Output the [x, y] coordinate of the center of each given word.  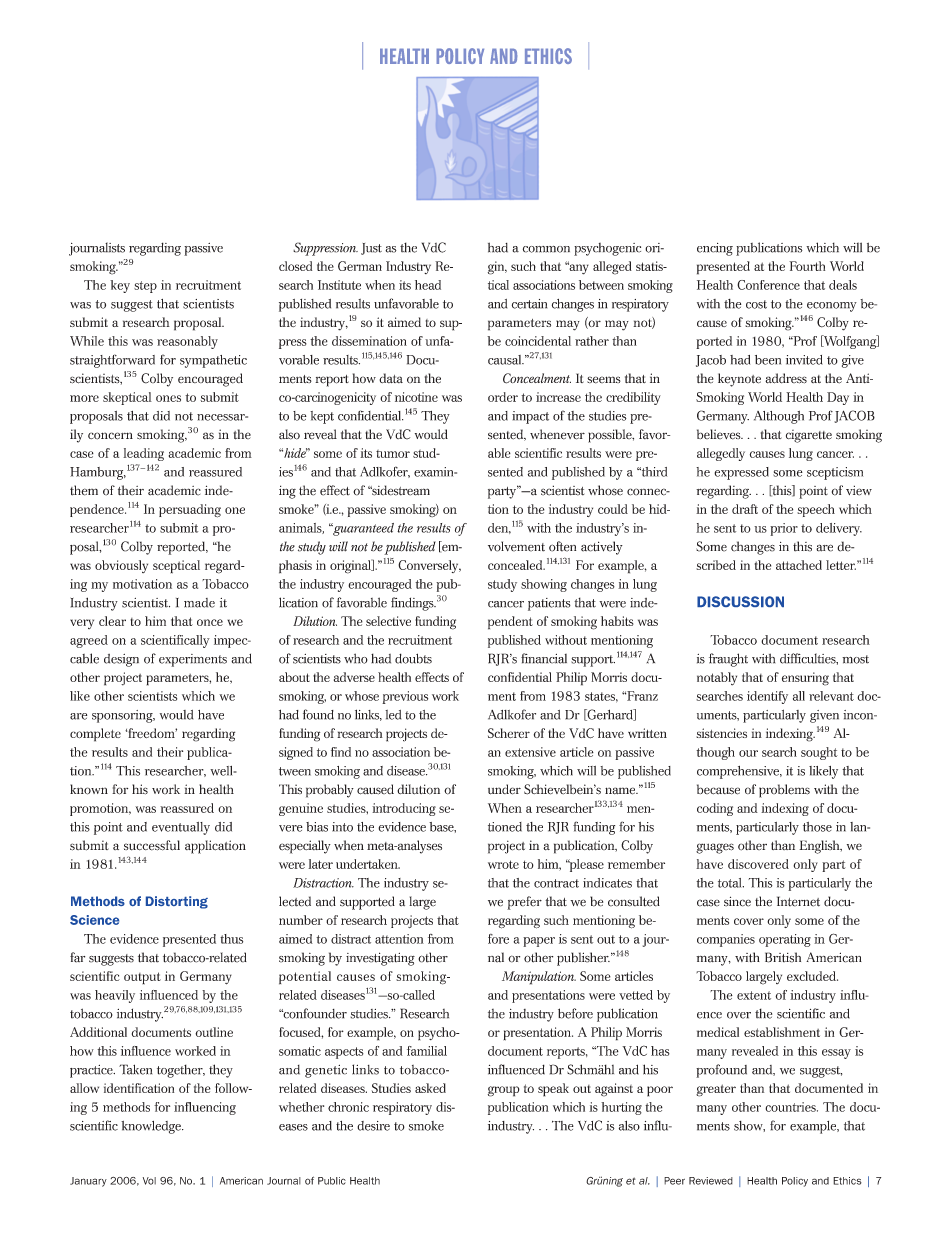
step [145, 287]
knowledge [152, 1127]
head [428, 285]
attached [799, 565]
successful [152, 845]
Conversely [429, 566]
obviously [121, 566]
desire [373, 1126]
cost [756, 304]
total [731, 883]
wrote [503, 864]
